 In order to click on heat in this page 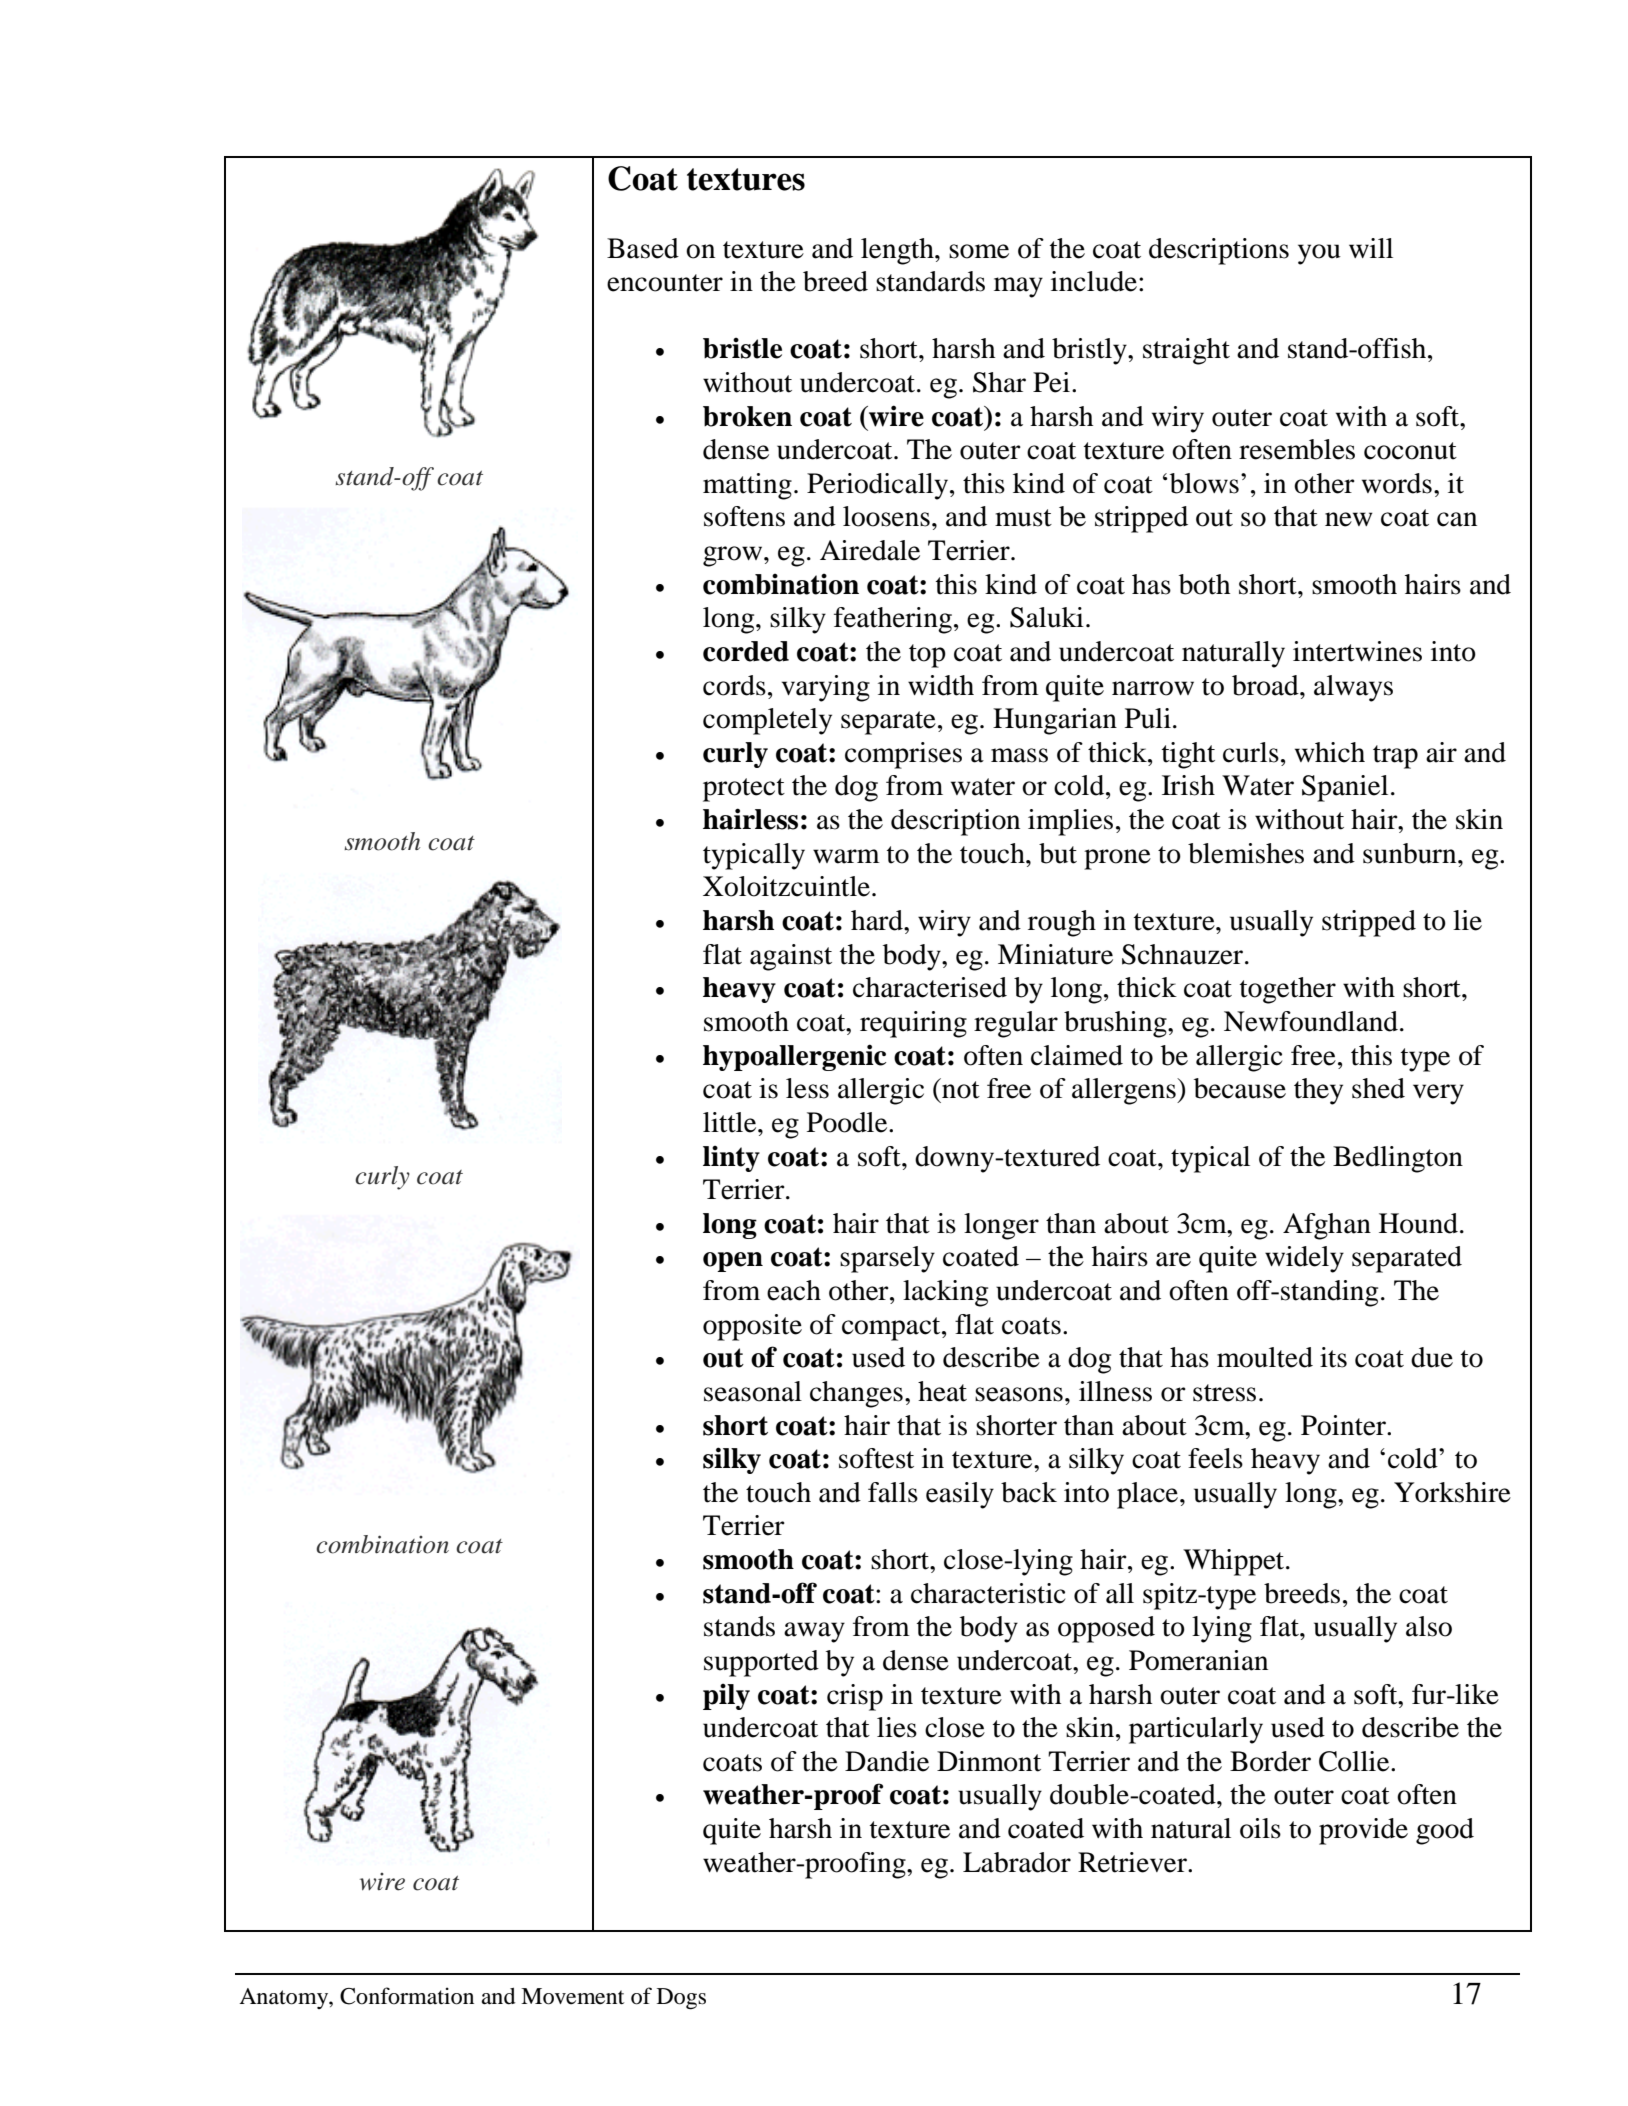, I will do `click(942, 1391)`.
